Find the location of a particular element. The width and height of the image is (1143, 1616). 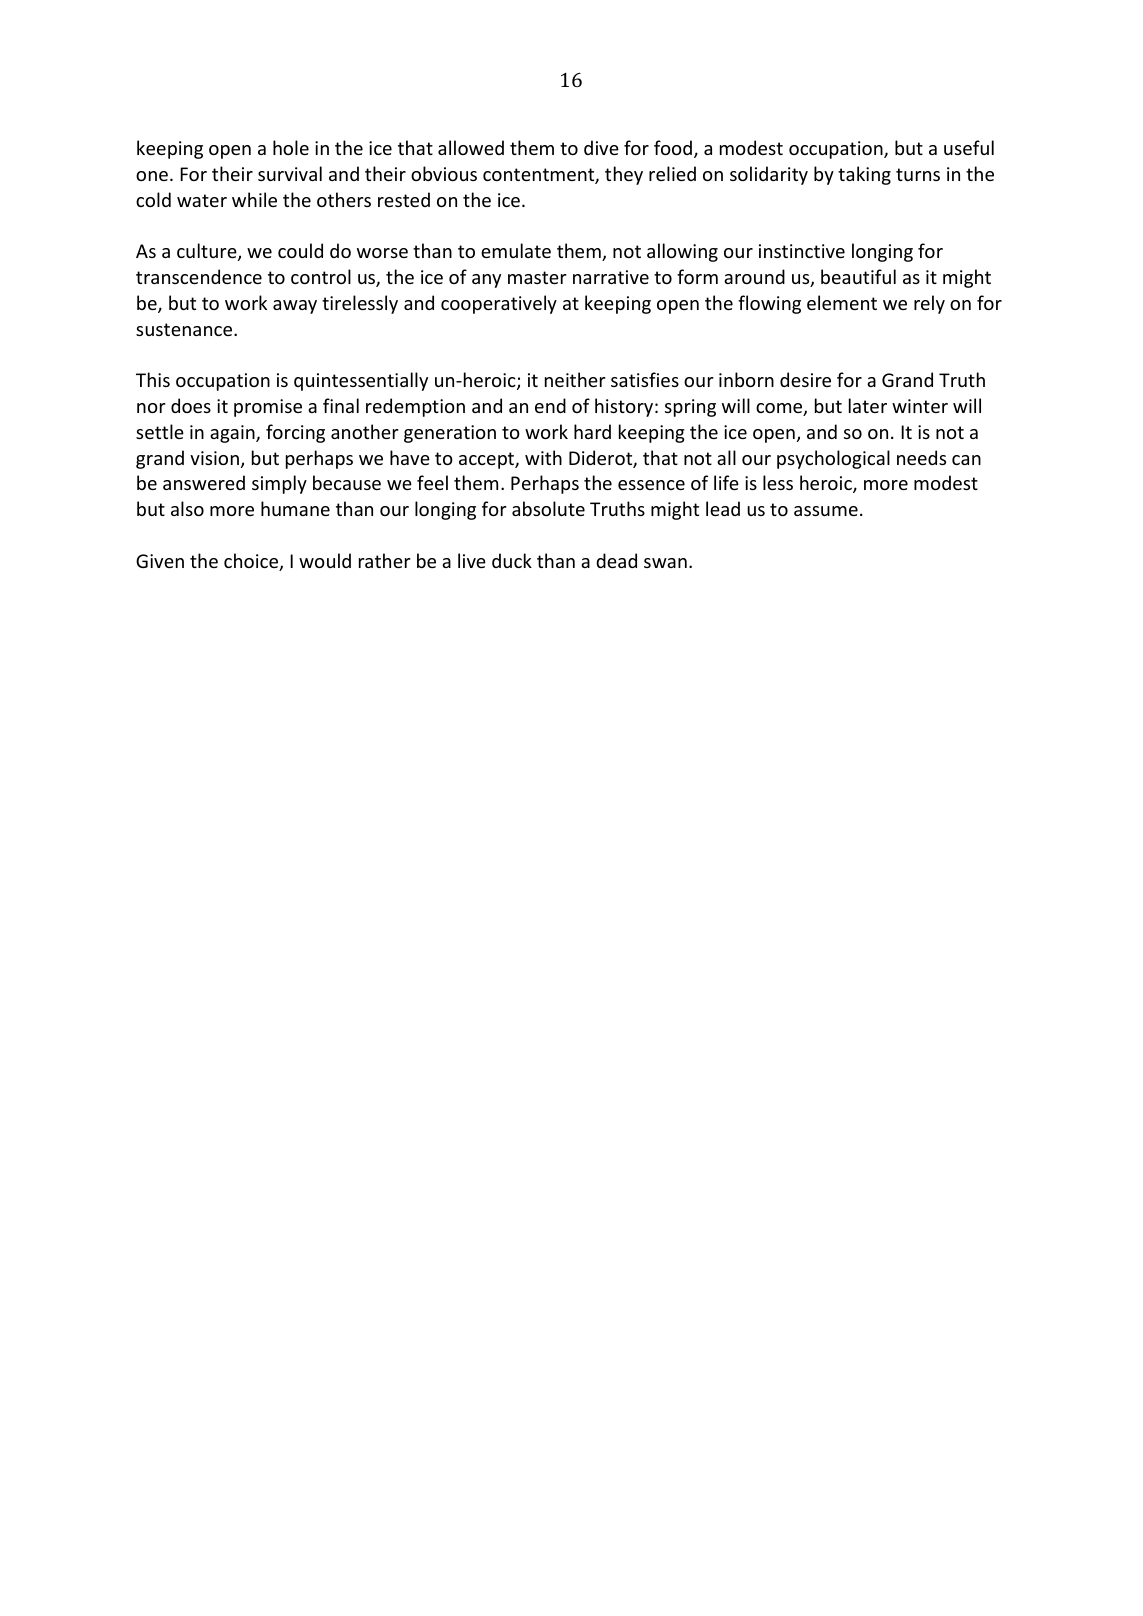

promise is located at coordinates (268, 408).
